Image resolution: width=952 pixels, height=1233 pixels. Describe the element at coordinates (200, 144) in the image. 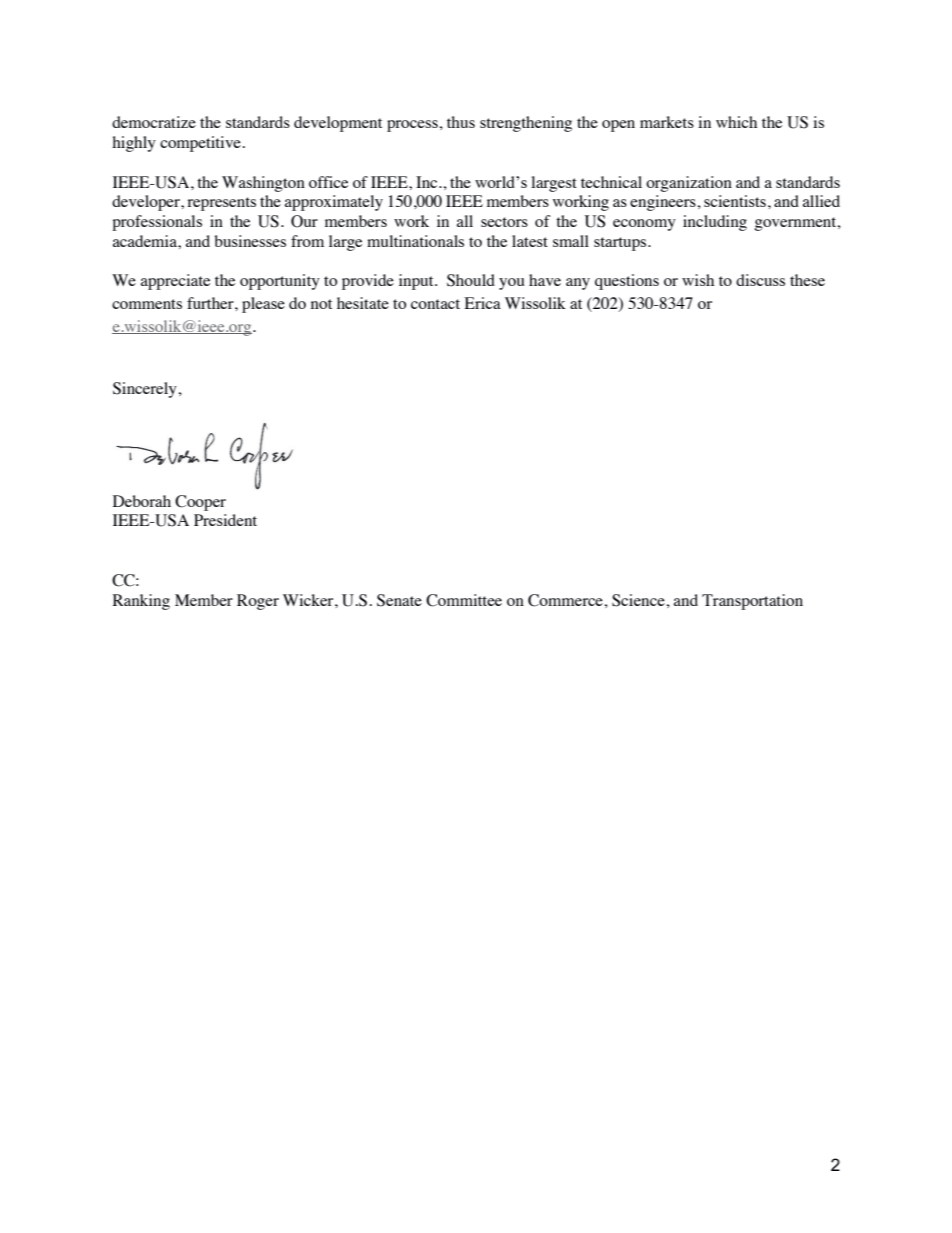

I see `competitive` at that location.
